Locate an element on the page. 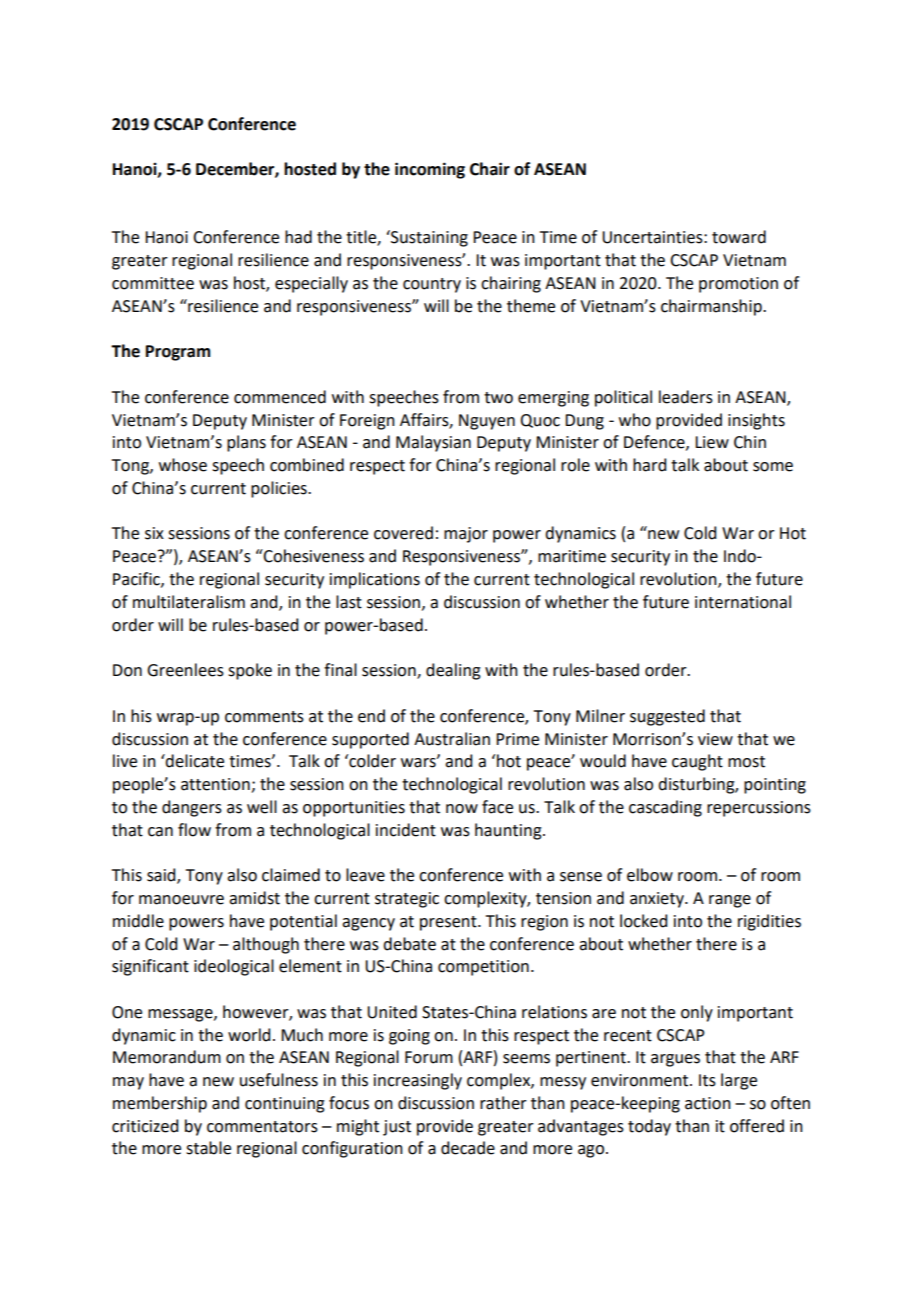  present is located at coordinates (449, 923).
